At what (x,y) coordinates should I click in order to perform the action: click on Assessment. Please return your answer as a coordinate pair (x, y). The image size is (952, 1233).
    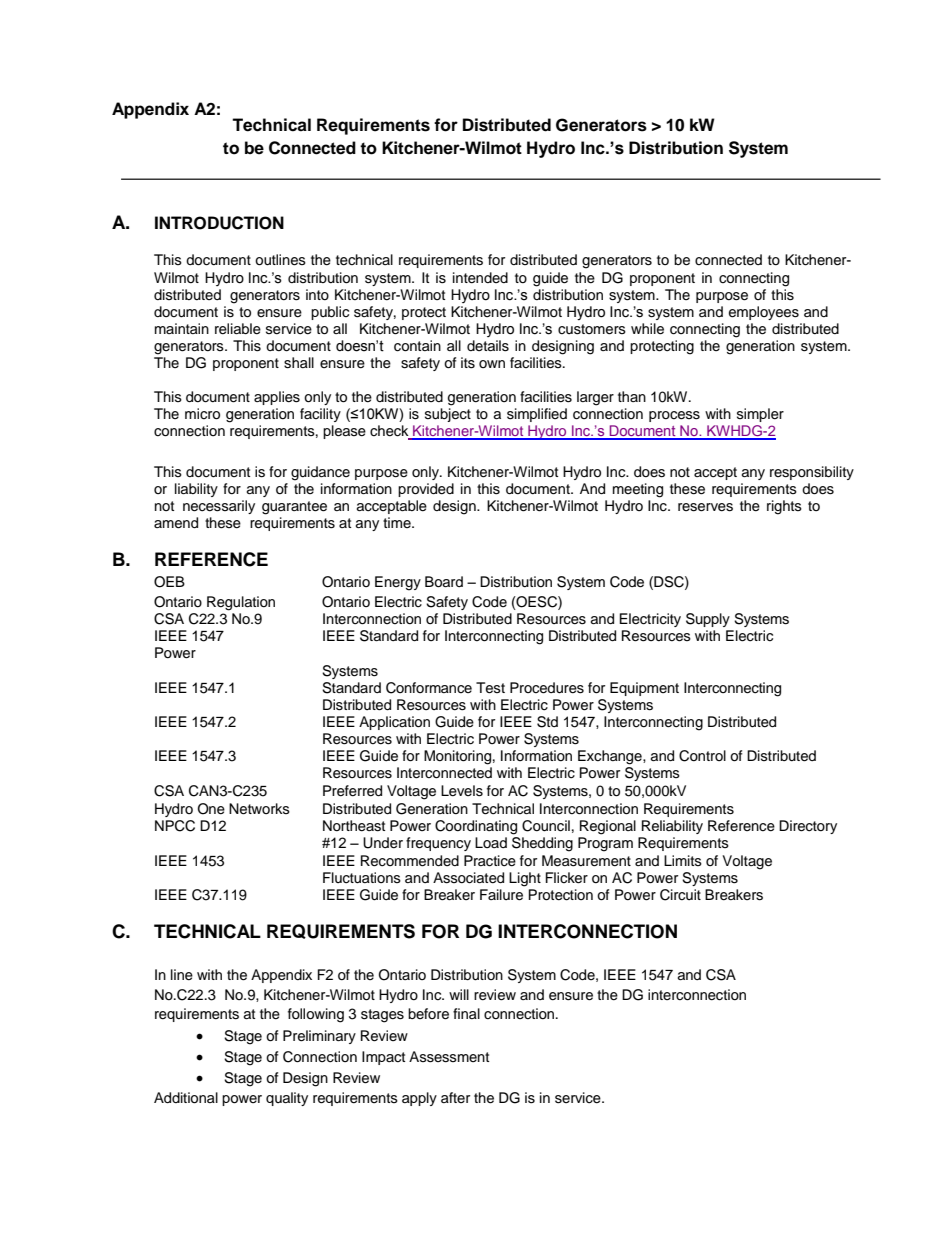
    Looking at the image, I should click on (449, 1057).
